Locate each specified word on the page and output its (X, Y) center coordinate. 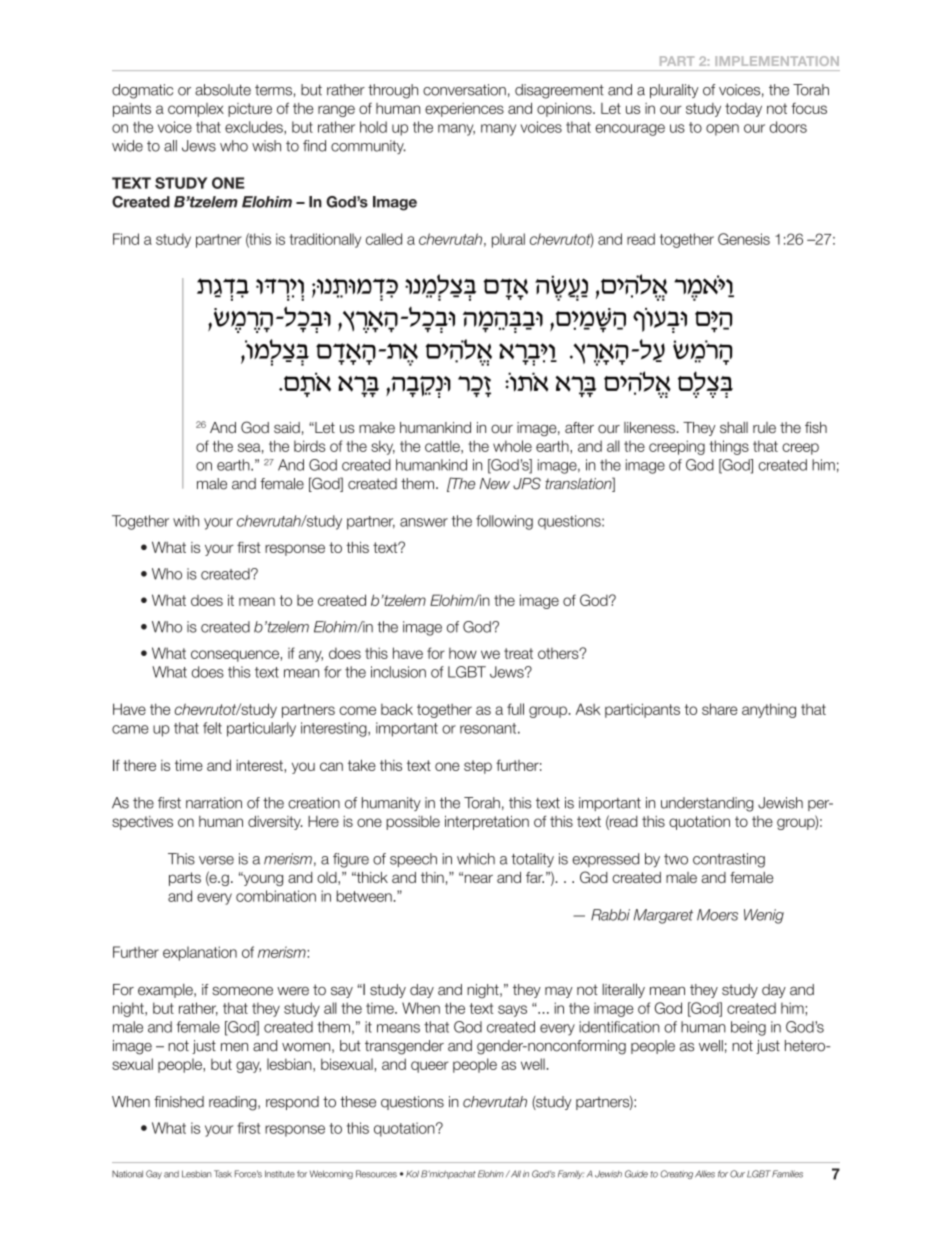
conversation (464, 90)
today (743, 110)
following (504, 522)
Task (223, 1174)
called (384, 239)
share (720, 709)
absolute (223, 90)
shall (734, 428)
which (476, 859)
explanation (200, 953)
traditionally (325, 240)
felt (212, 728)
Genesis (744, 239)
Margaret (663, 916)
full (515, 709)
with (186, 521)
